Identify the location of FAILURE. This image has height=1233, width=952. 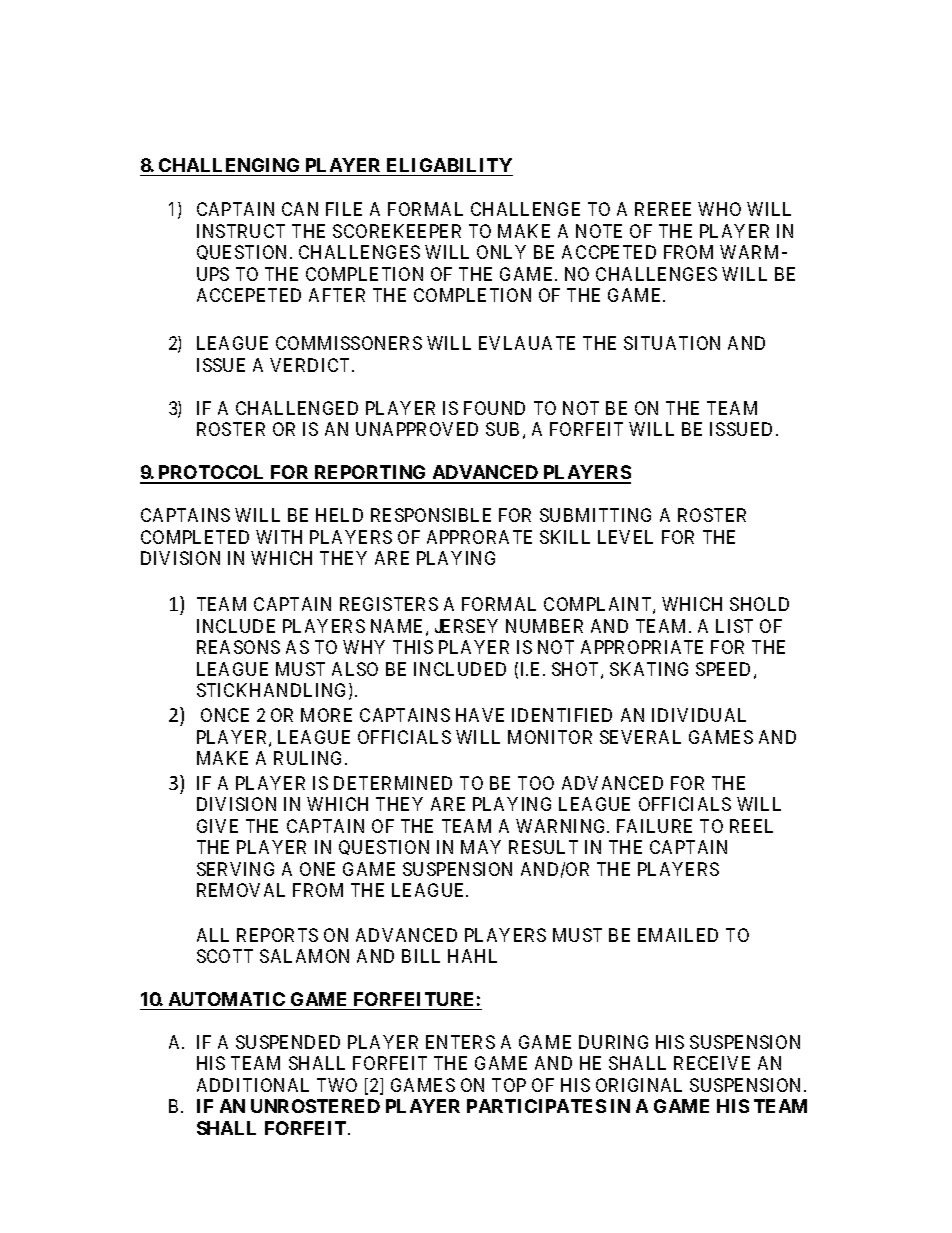
(654, 826).
